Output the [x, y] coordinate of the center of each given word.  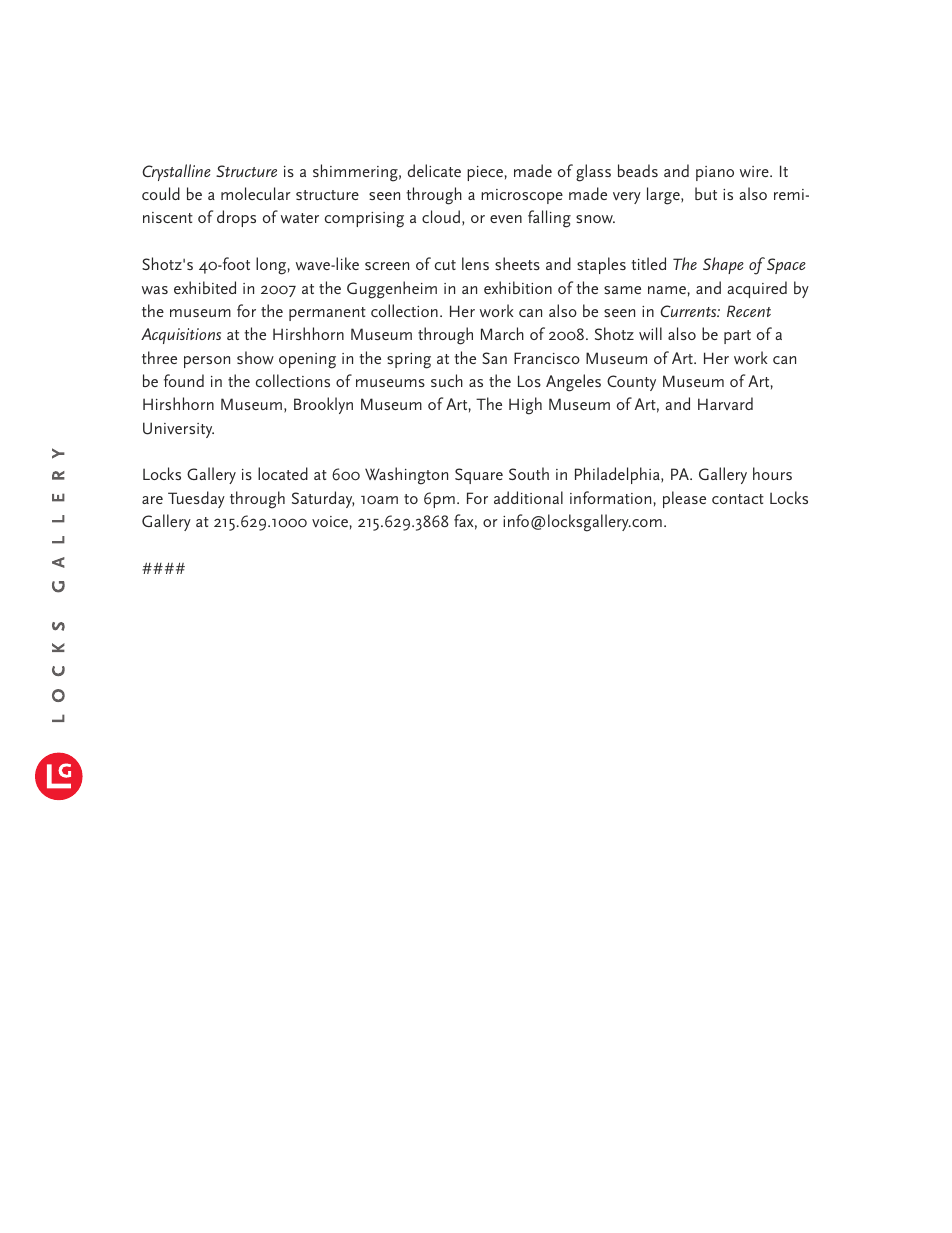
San [494, 358]
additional [528, 497]
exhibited [205, 287]
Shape [723, 265]
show [255, 357]
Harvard [725, 403]
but [706, 193]
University [178, 430]
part [737, 337]
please [684, 499]
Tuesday [196, 499]
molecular [256, 193]
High [525, 406]
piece [485, 173]
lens [475, 263]
